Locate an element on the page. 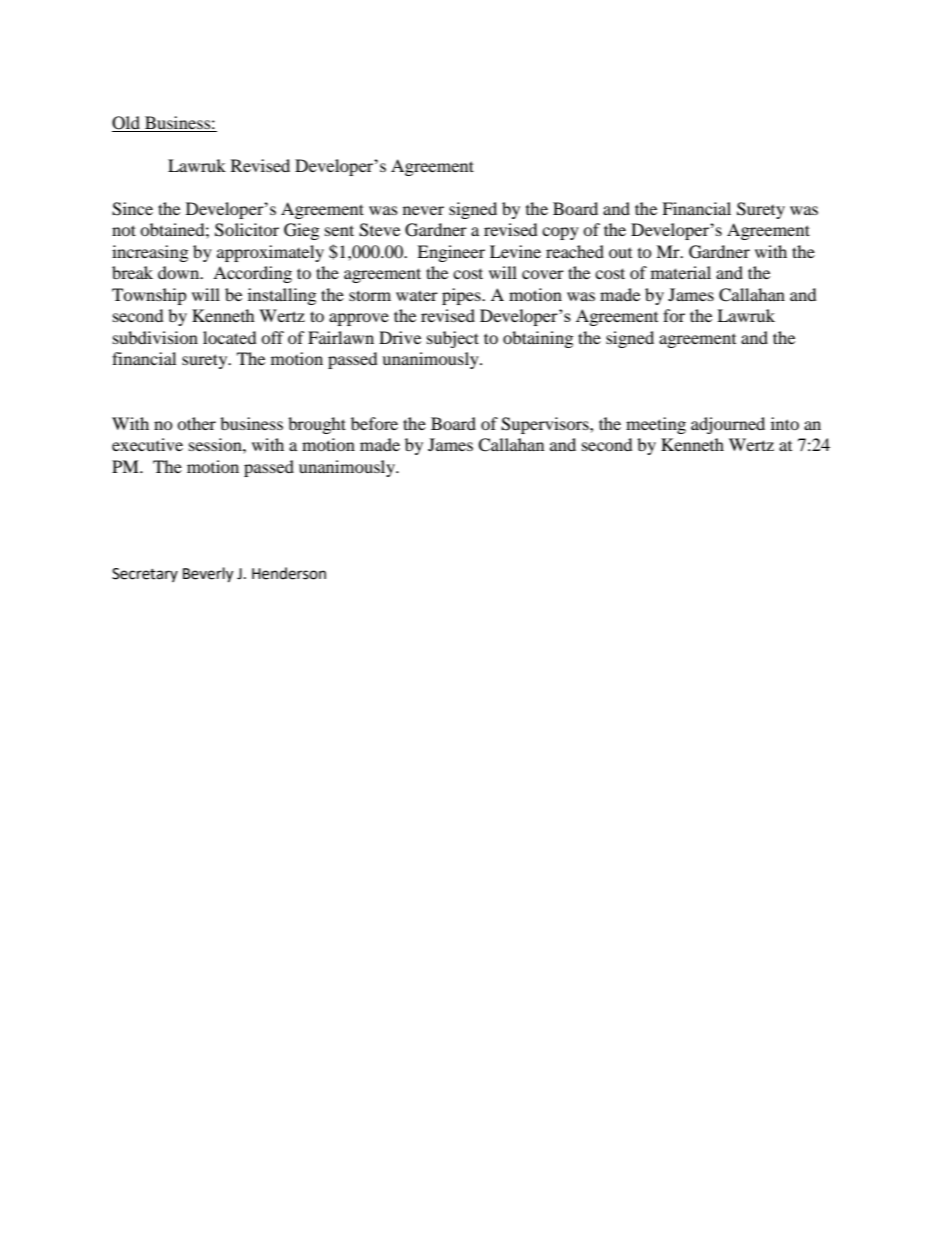 The image size is (952, 1233). before is located at coordinates (374, 423).
